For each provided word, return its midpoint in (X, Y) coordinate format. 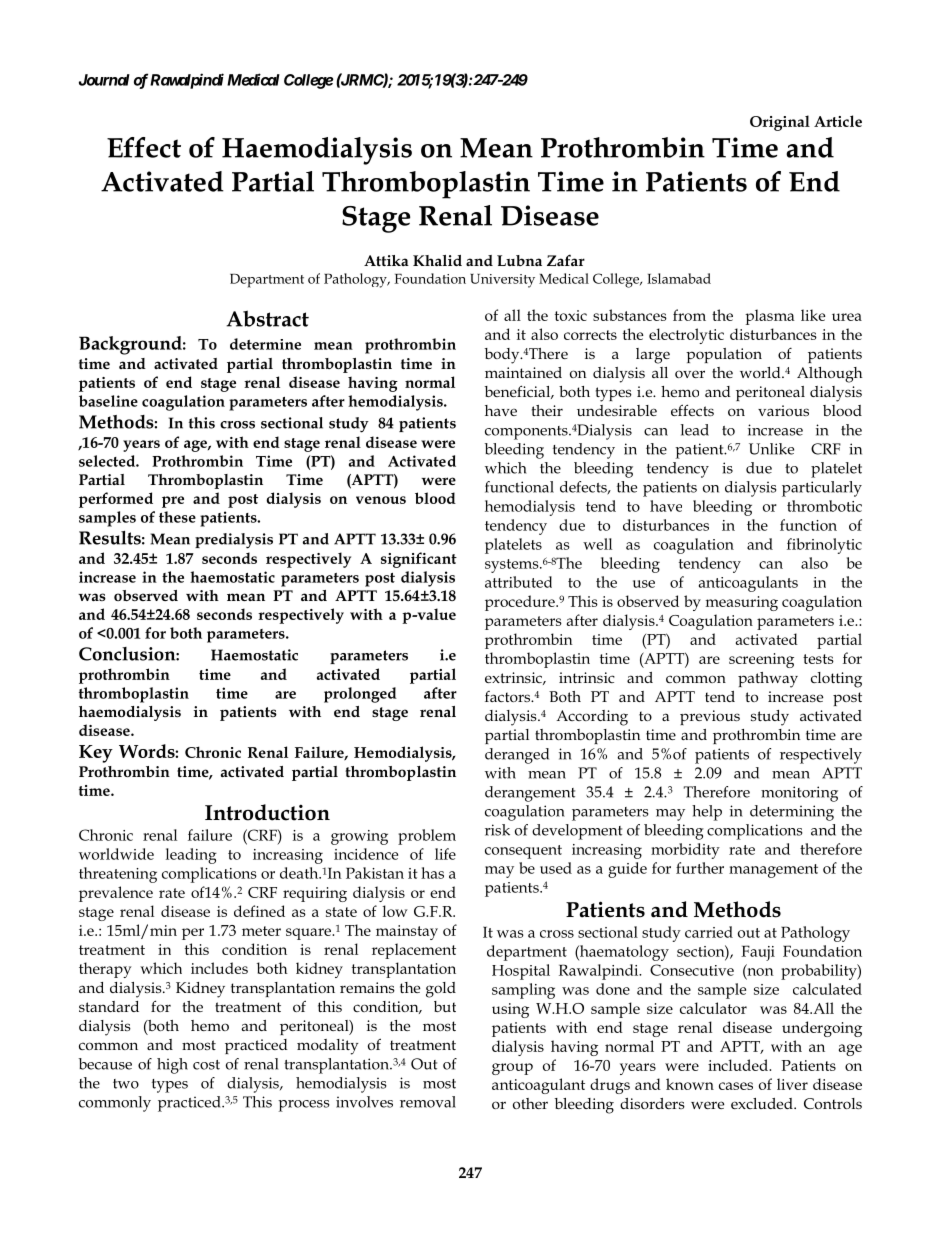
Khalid (437, 260)
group (512, 1069)
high (172, 1066)
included (739, 1065)
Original (780, 123)
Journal (104, 80)
